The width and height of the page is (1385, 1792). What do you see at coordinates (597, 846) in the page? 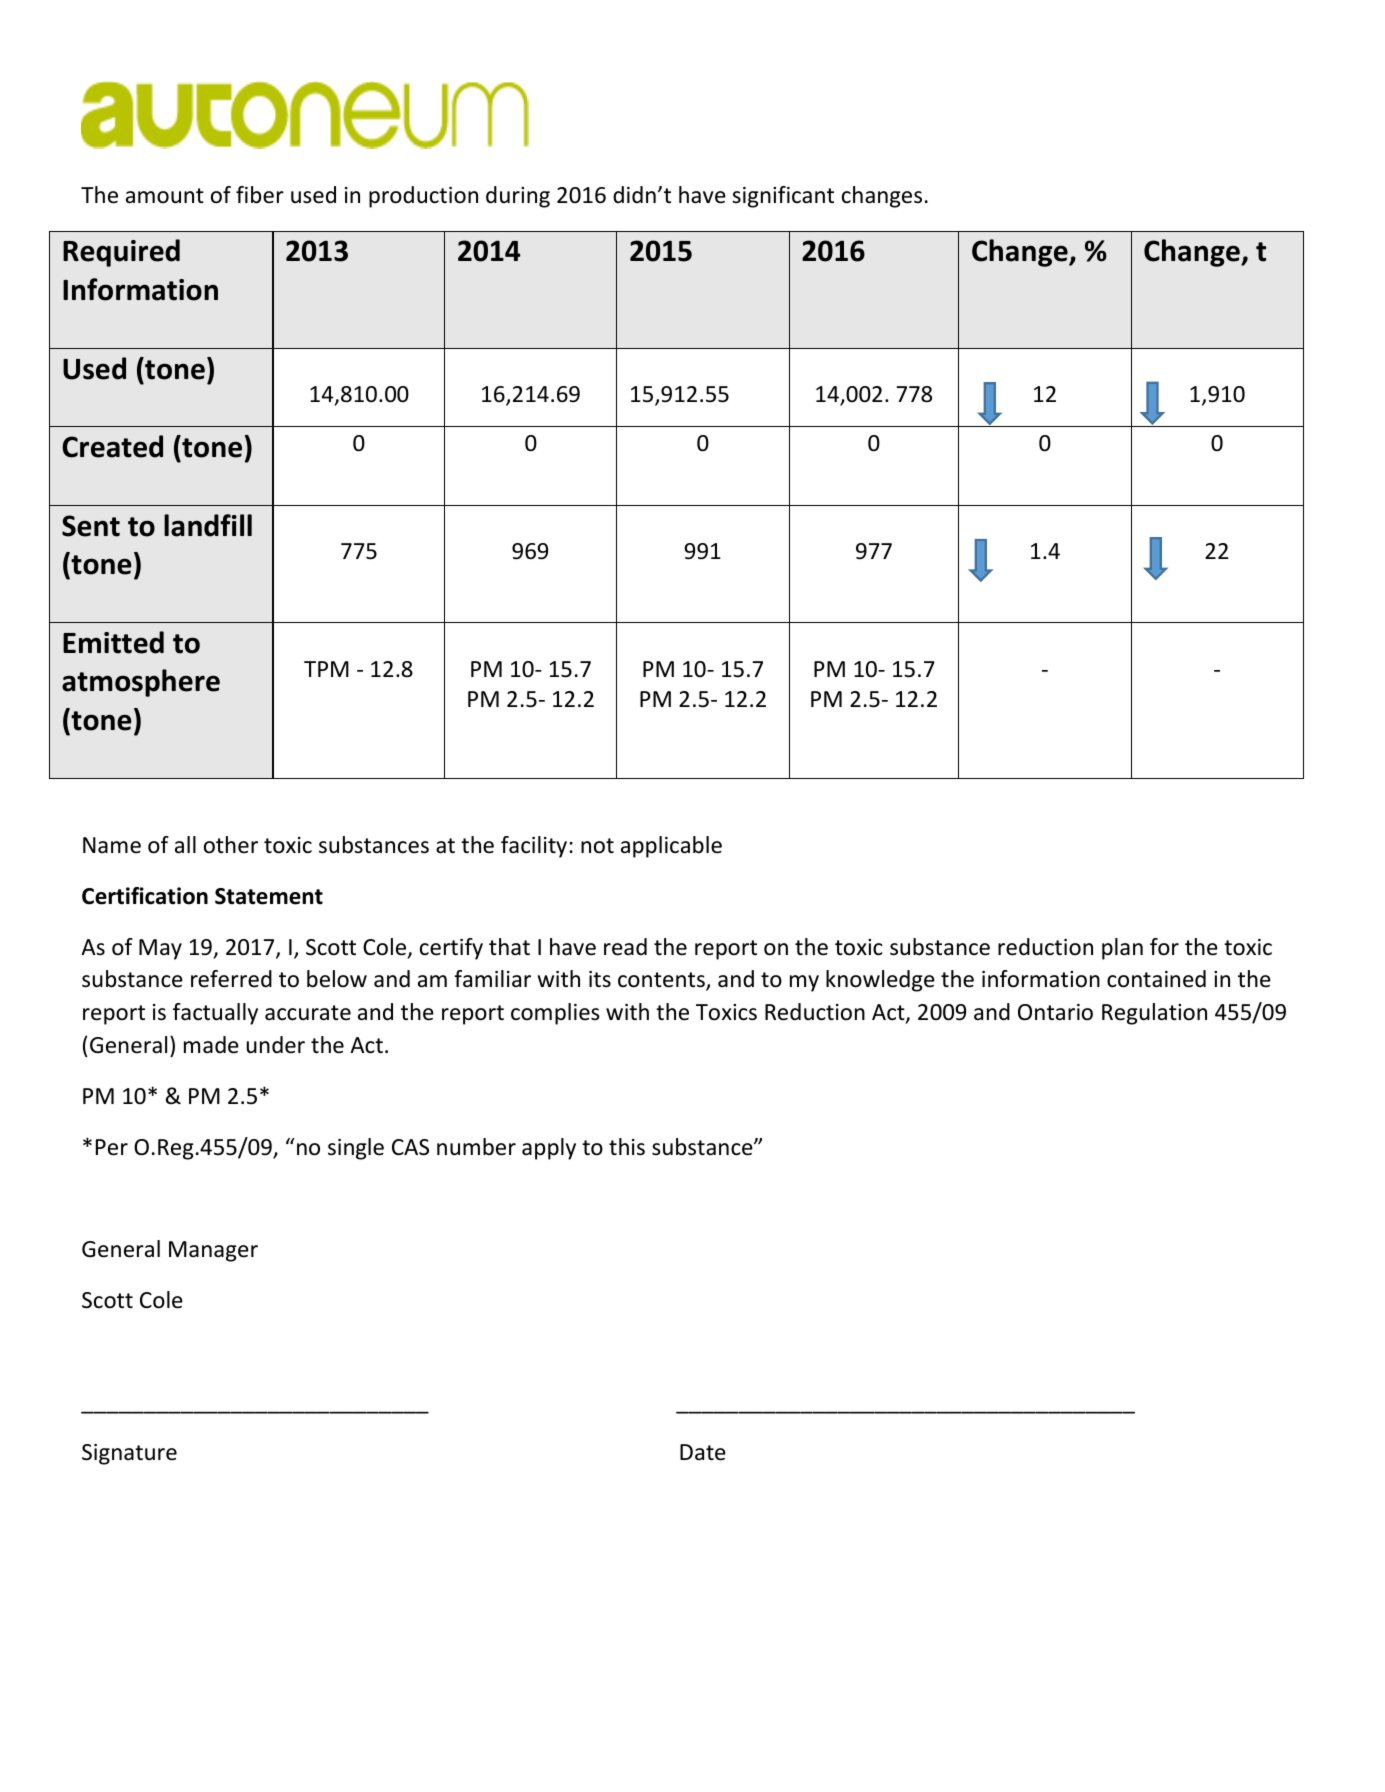
I see `not` at bounding box center [597, 846].
